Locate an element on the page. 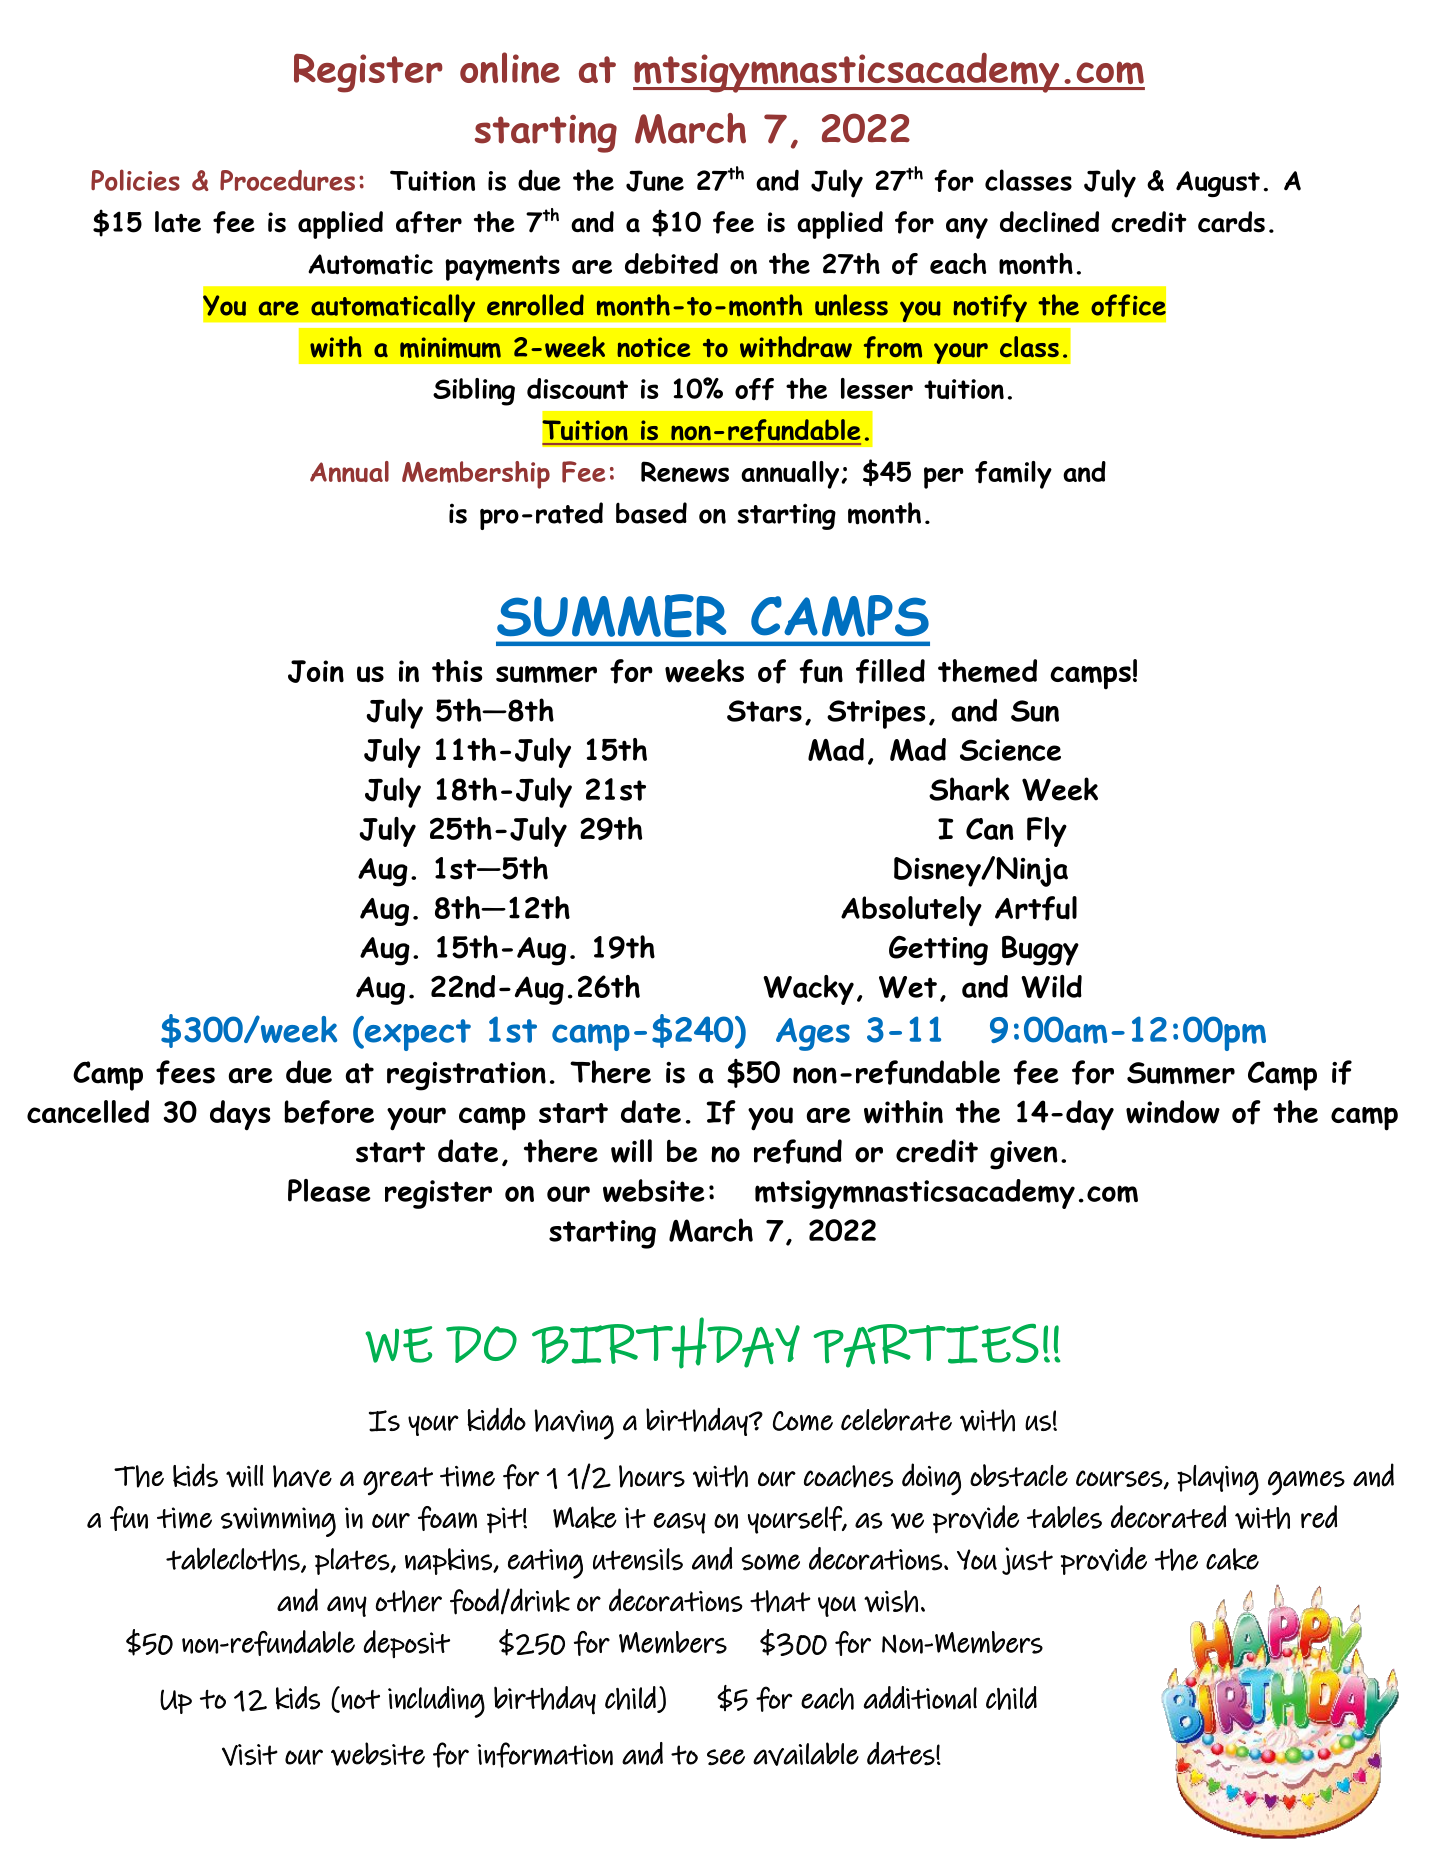  June is located at coordinates (655, 181).
